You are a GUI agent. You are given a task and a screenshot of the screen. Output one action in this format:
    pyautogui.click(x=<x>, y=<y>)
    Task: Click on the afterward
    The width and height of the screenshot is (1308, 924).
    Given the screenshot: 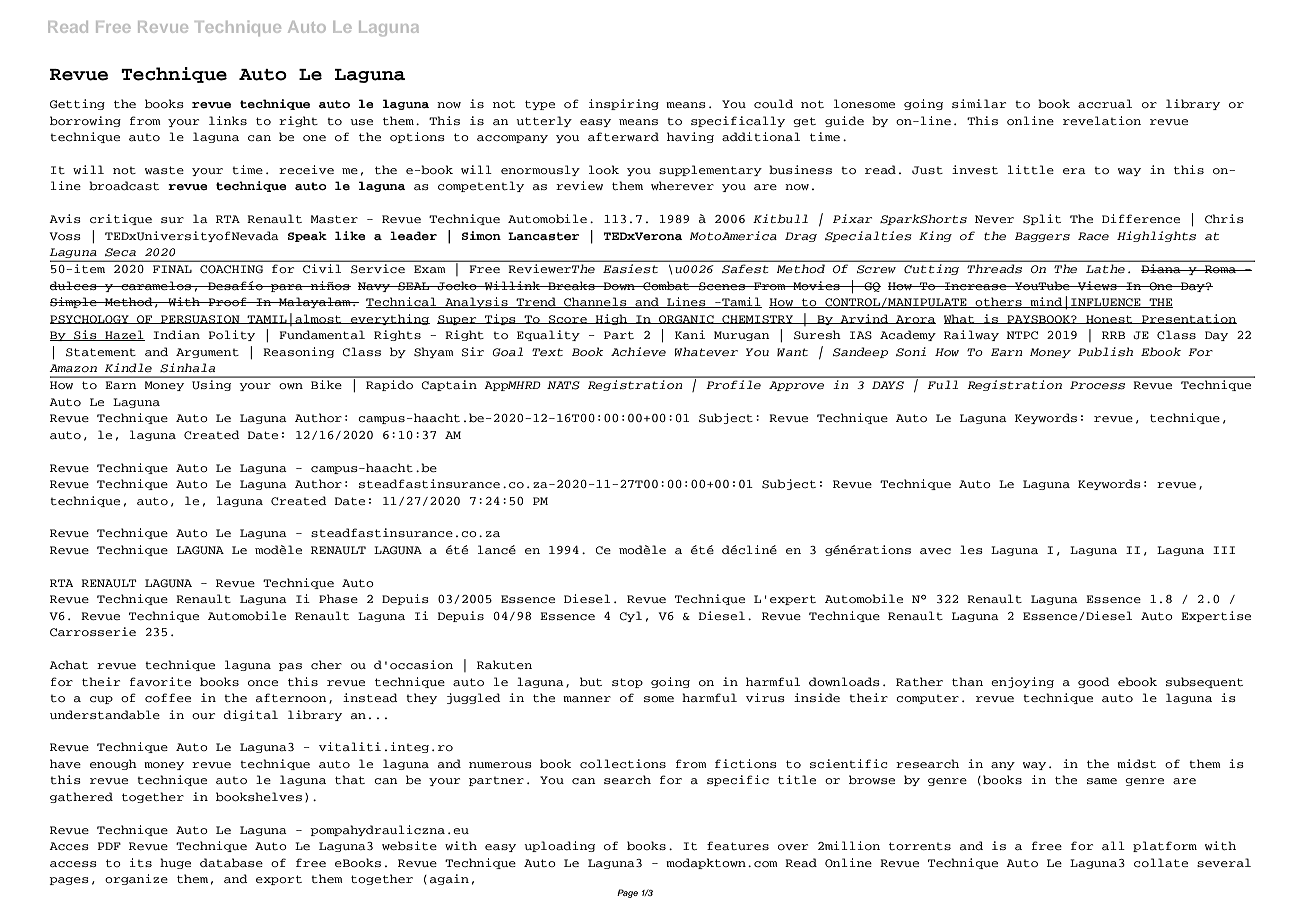 What is the action you would take?
    pyautogui.click(x=623, y=136)
